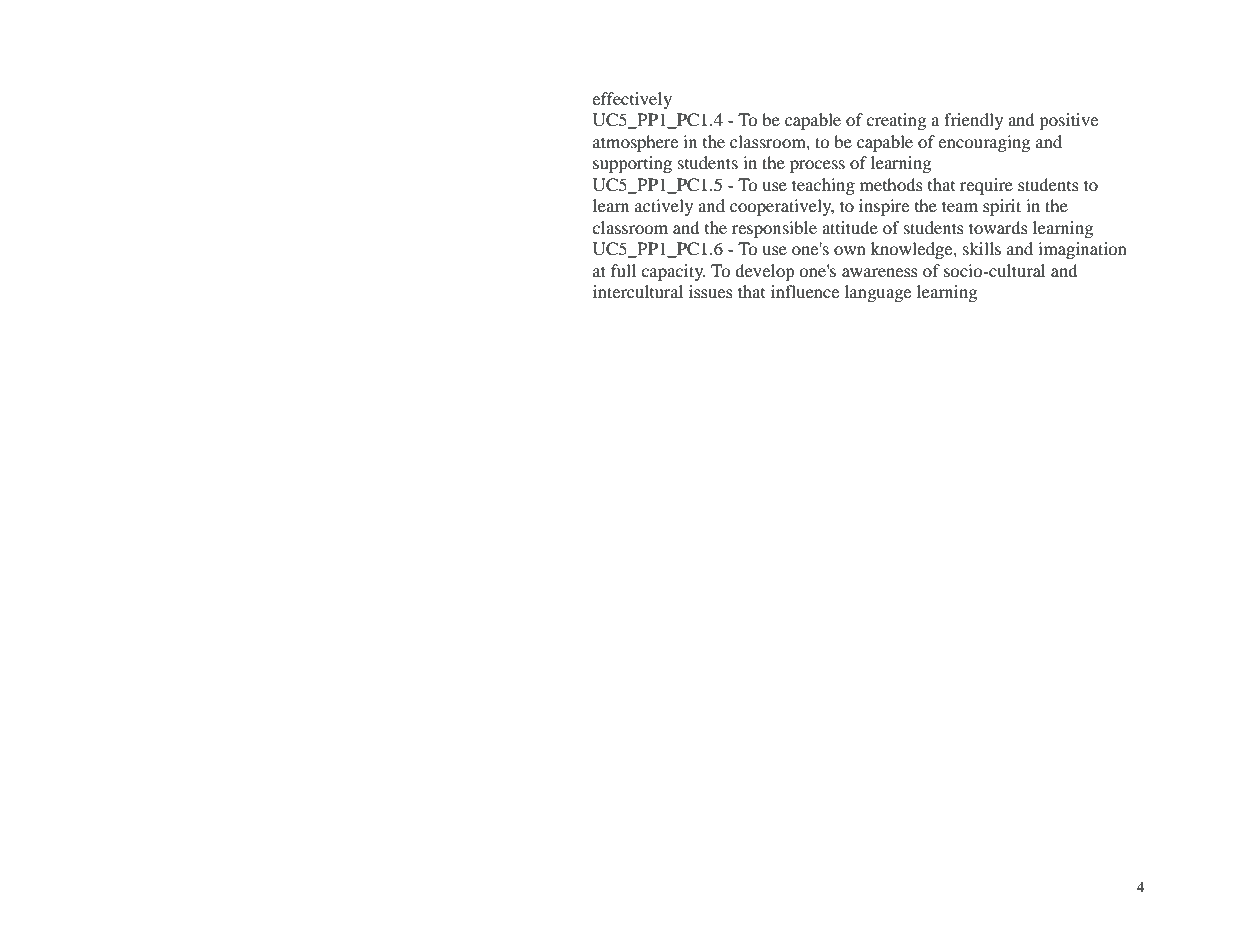 This screenshot has width=1233, height=952. I want to click on issues, so click(711, 291).
